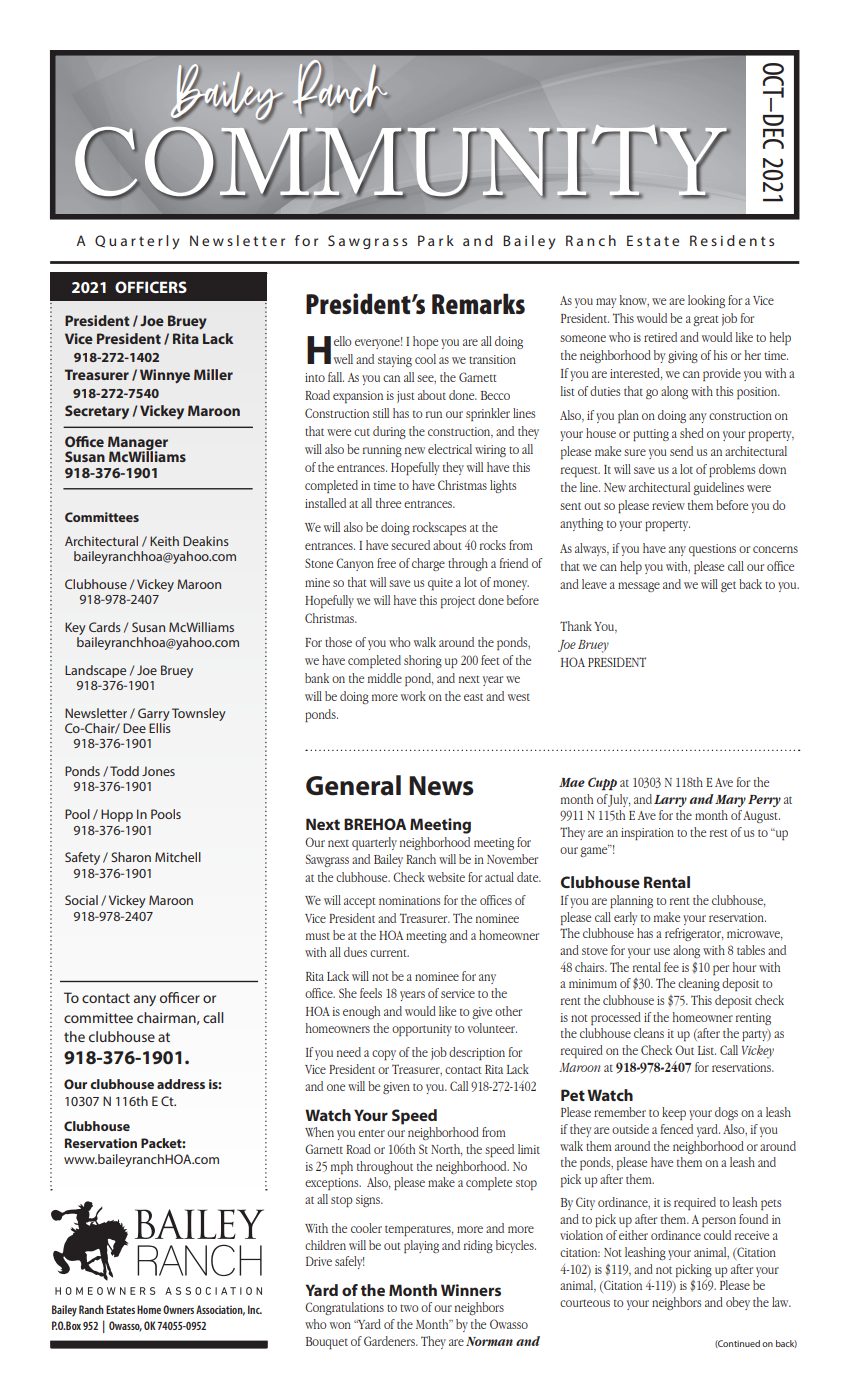 This screenshot has height=1400, width=849. I want to click on get, so click(728, 586).
